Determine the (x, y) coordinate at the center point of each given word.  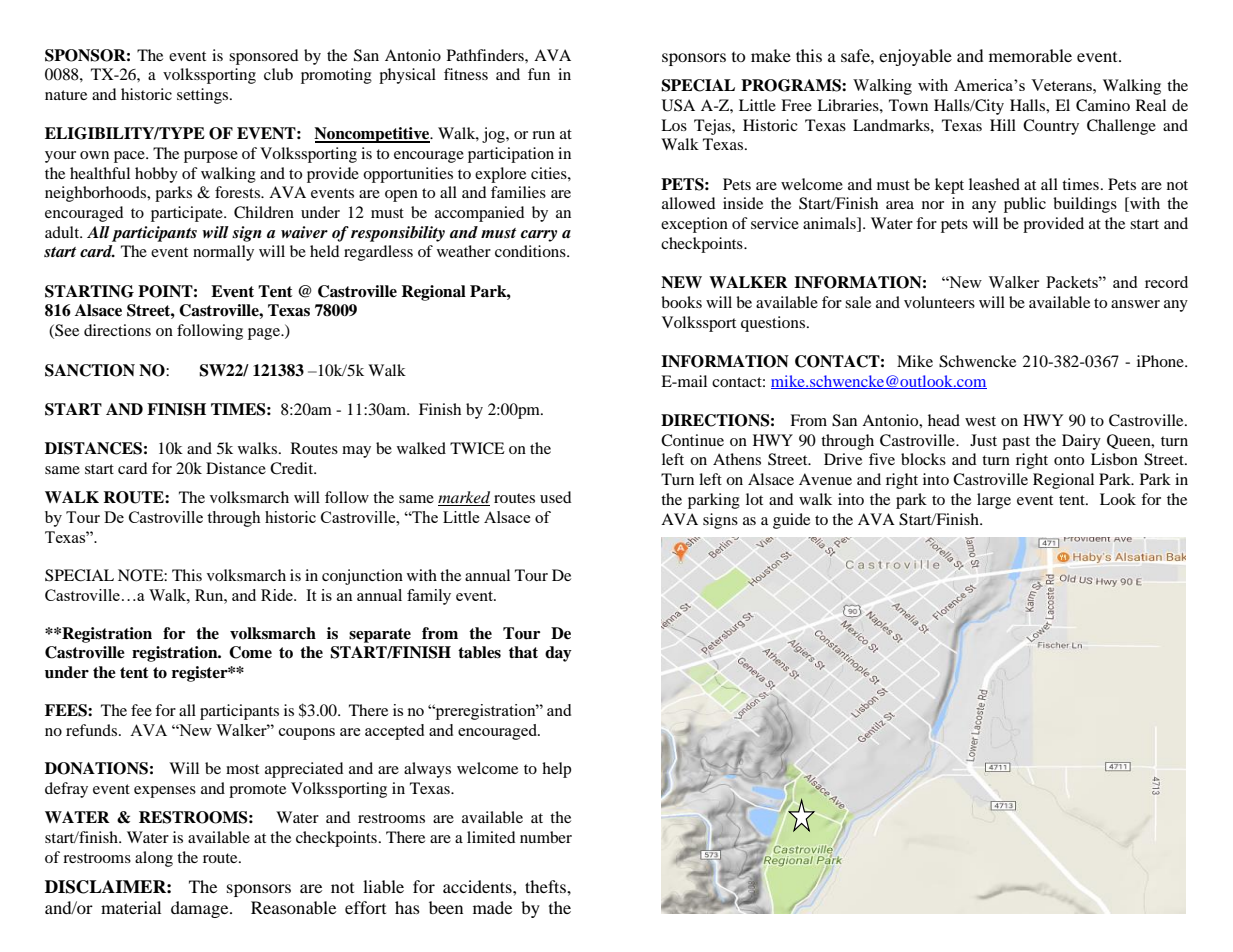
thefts (546, 886)
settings (204, 96)
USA (678, 105)
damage (201, 909)
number (546, 837)
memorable (1030, 55)
